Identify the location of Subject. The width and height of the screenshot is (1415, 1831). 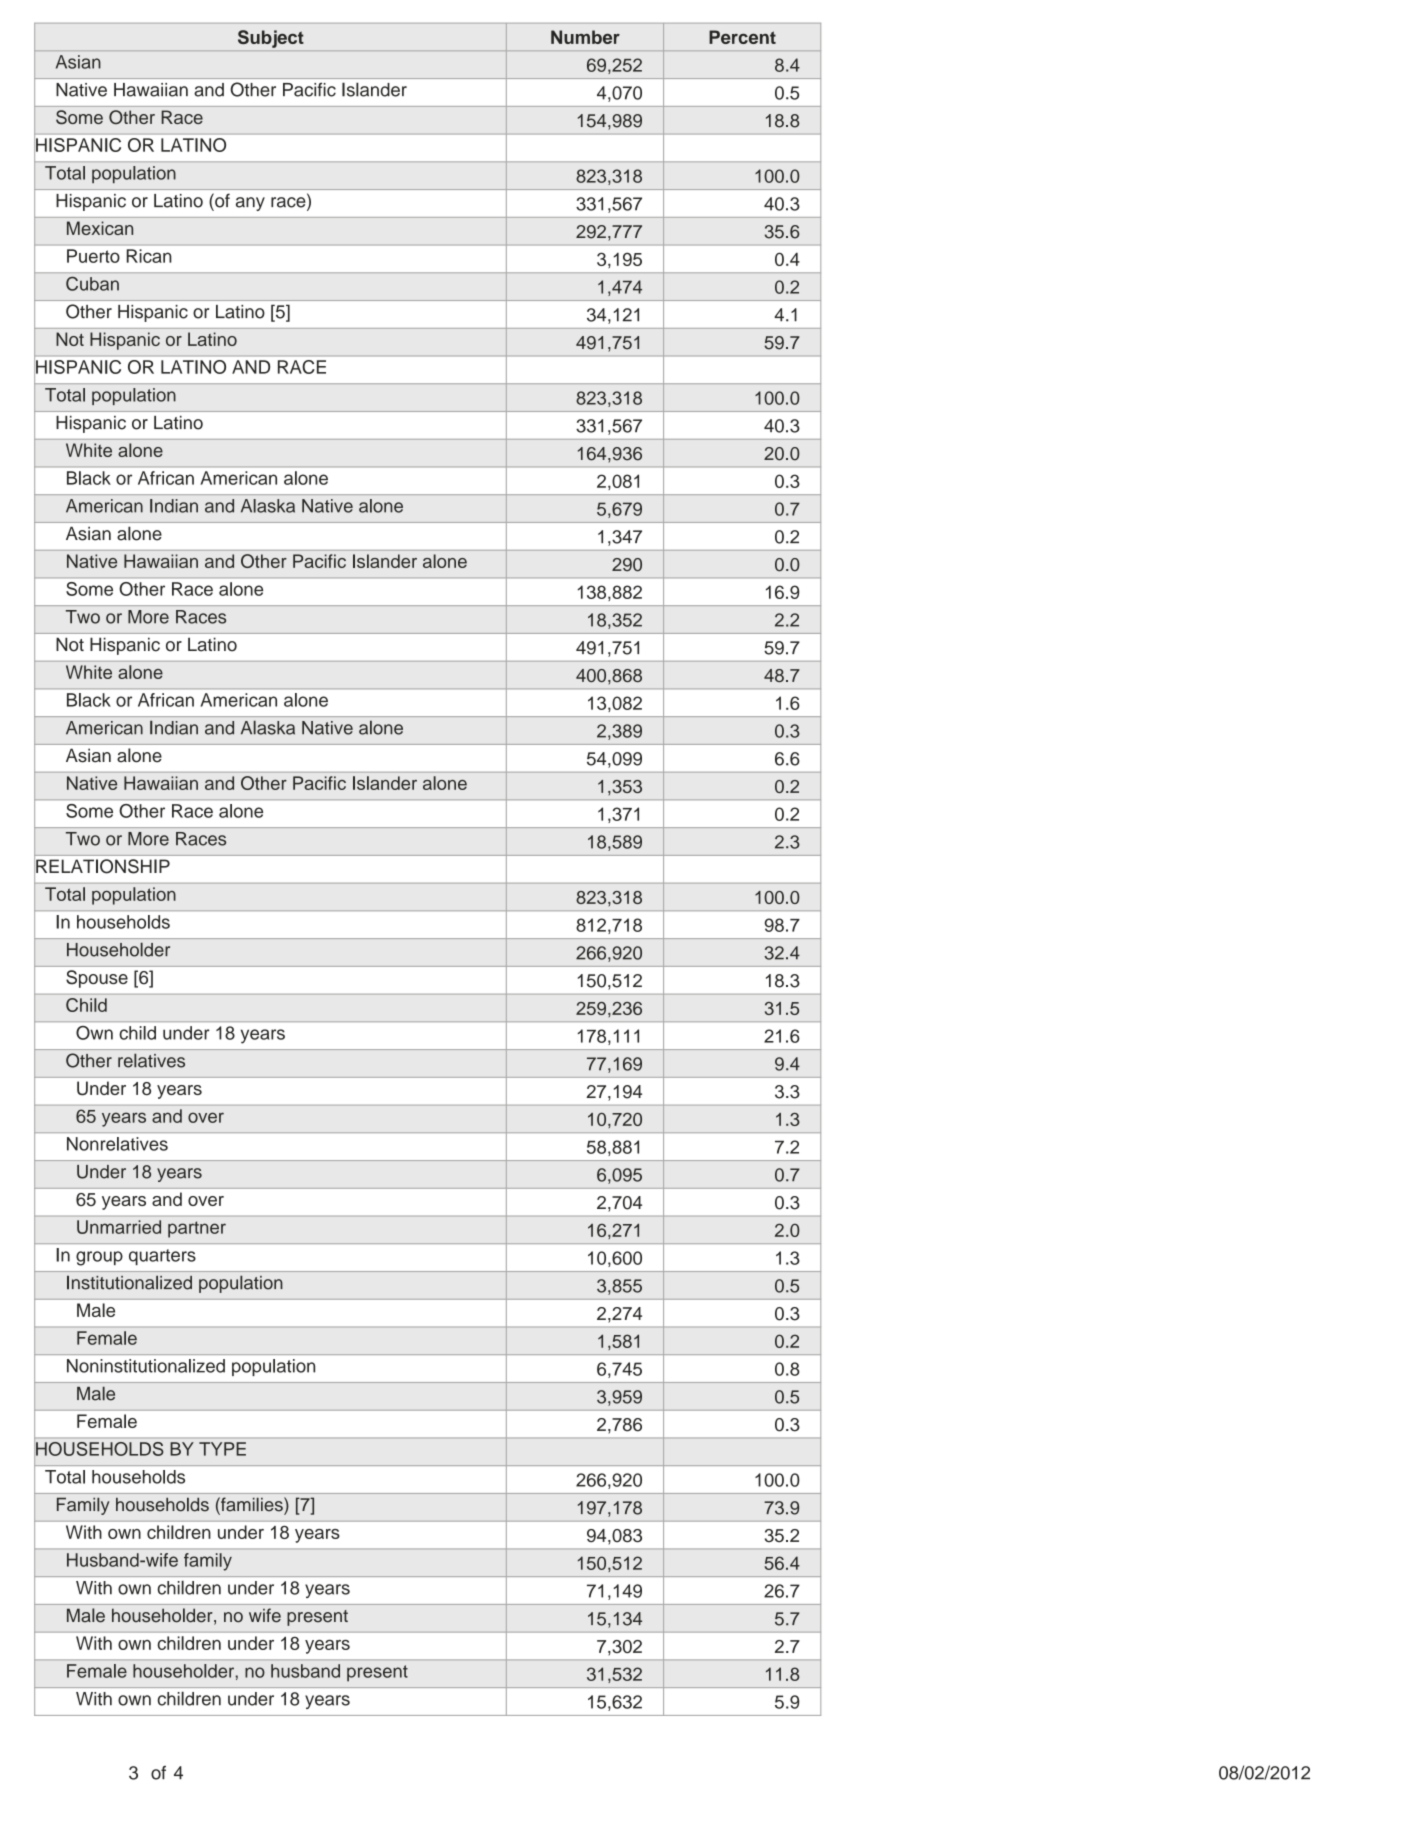
(271, 39).
